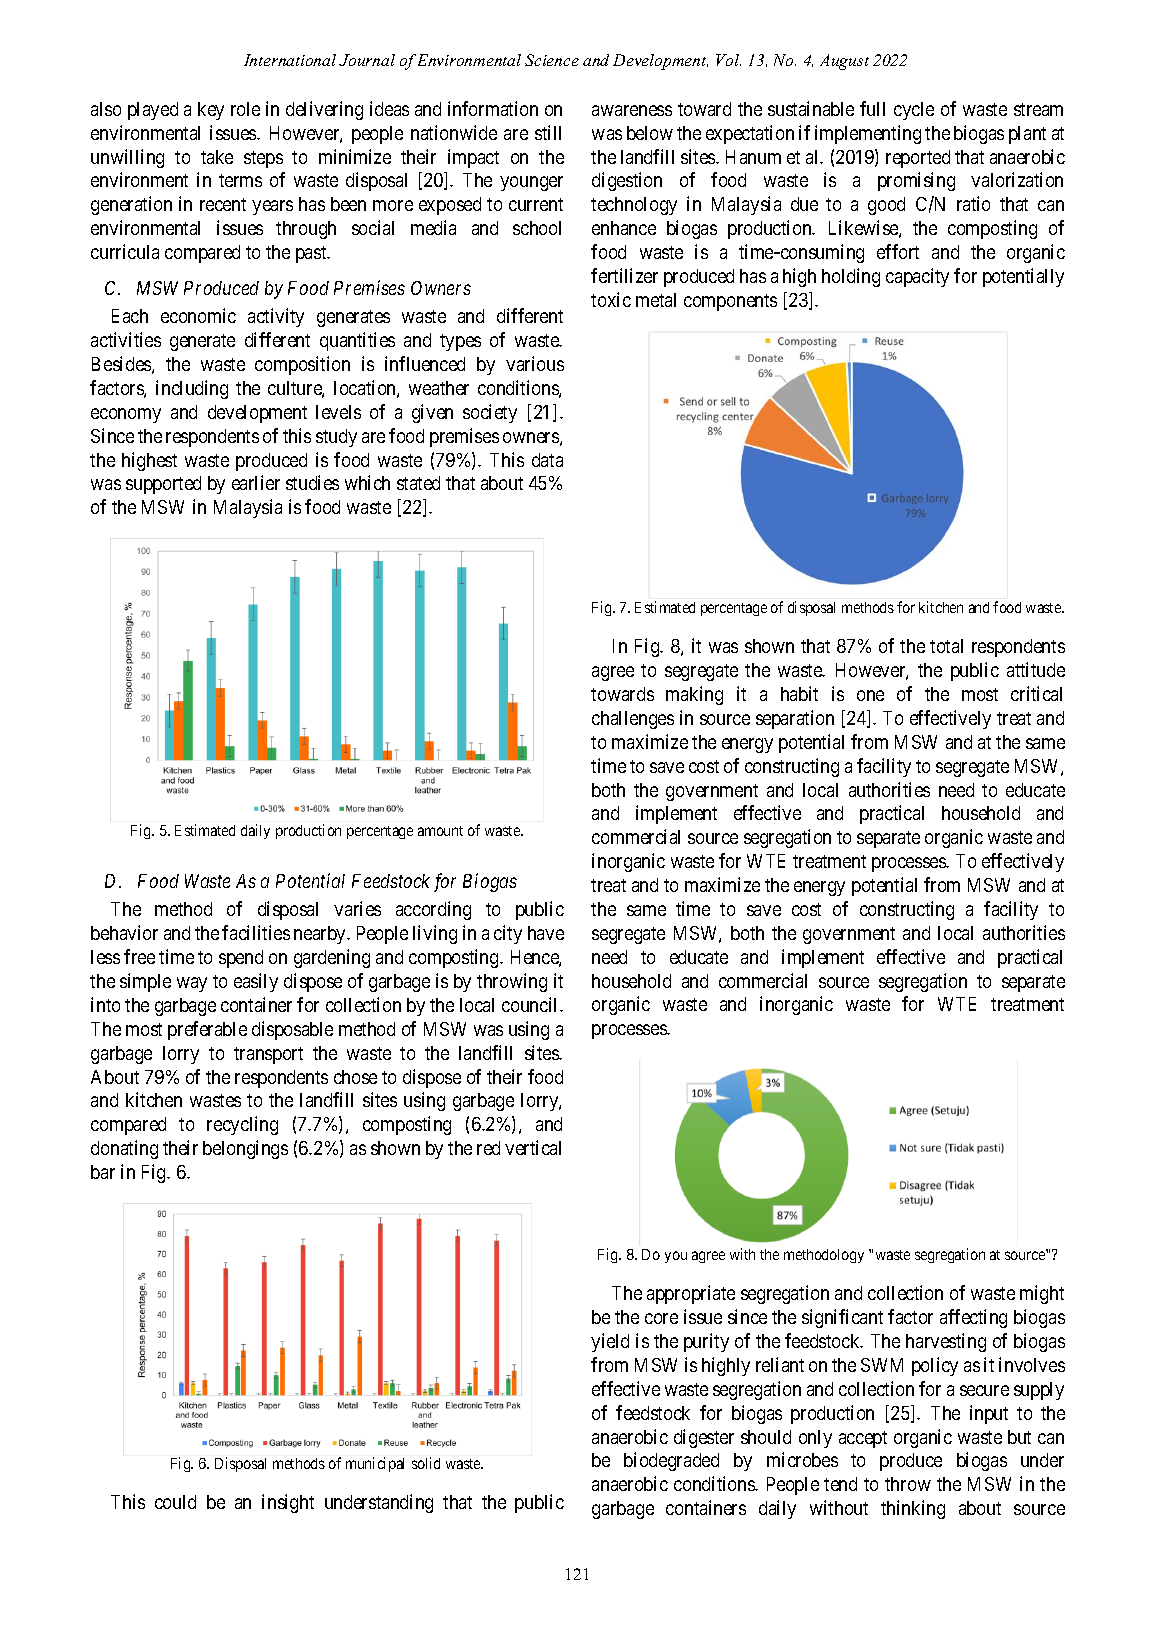 The image size is (1156, 1635). I want to click on recycling, so click(242, 1125).
